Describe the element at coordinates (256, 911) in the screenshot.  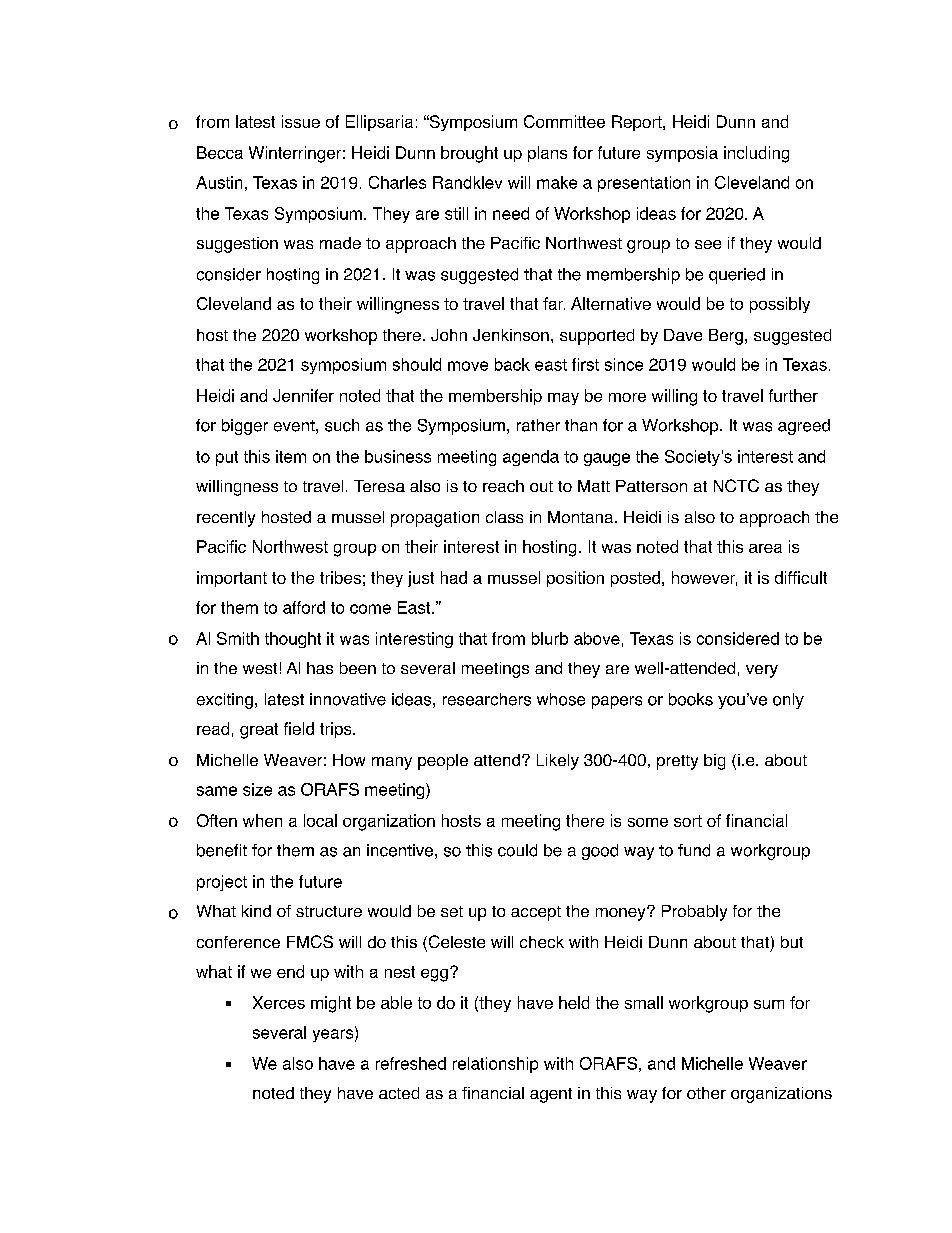
I see `kind` at that location.
